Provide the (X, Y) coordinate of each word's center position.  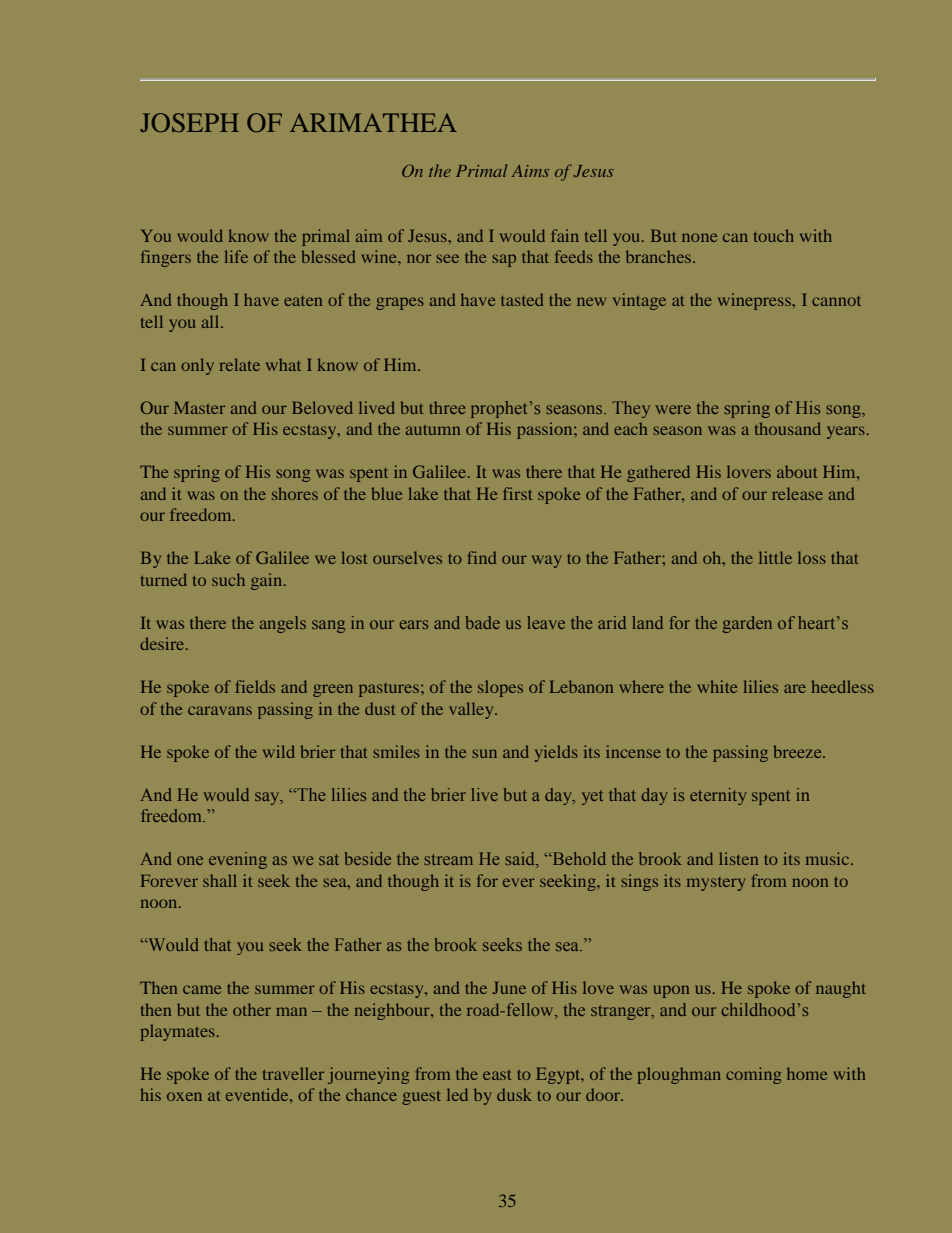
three (447, 407)
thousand (788, 428)
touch (774, 235)
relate (239, 364)
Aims (530, 171)
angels (283, 624)
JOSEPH (189, 122)
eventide (258, 1094)
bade (482, 622)
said (521, 860)
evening (238, 860)
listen (738, 858)
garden (747, 624)
